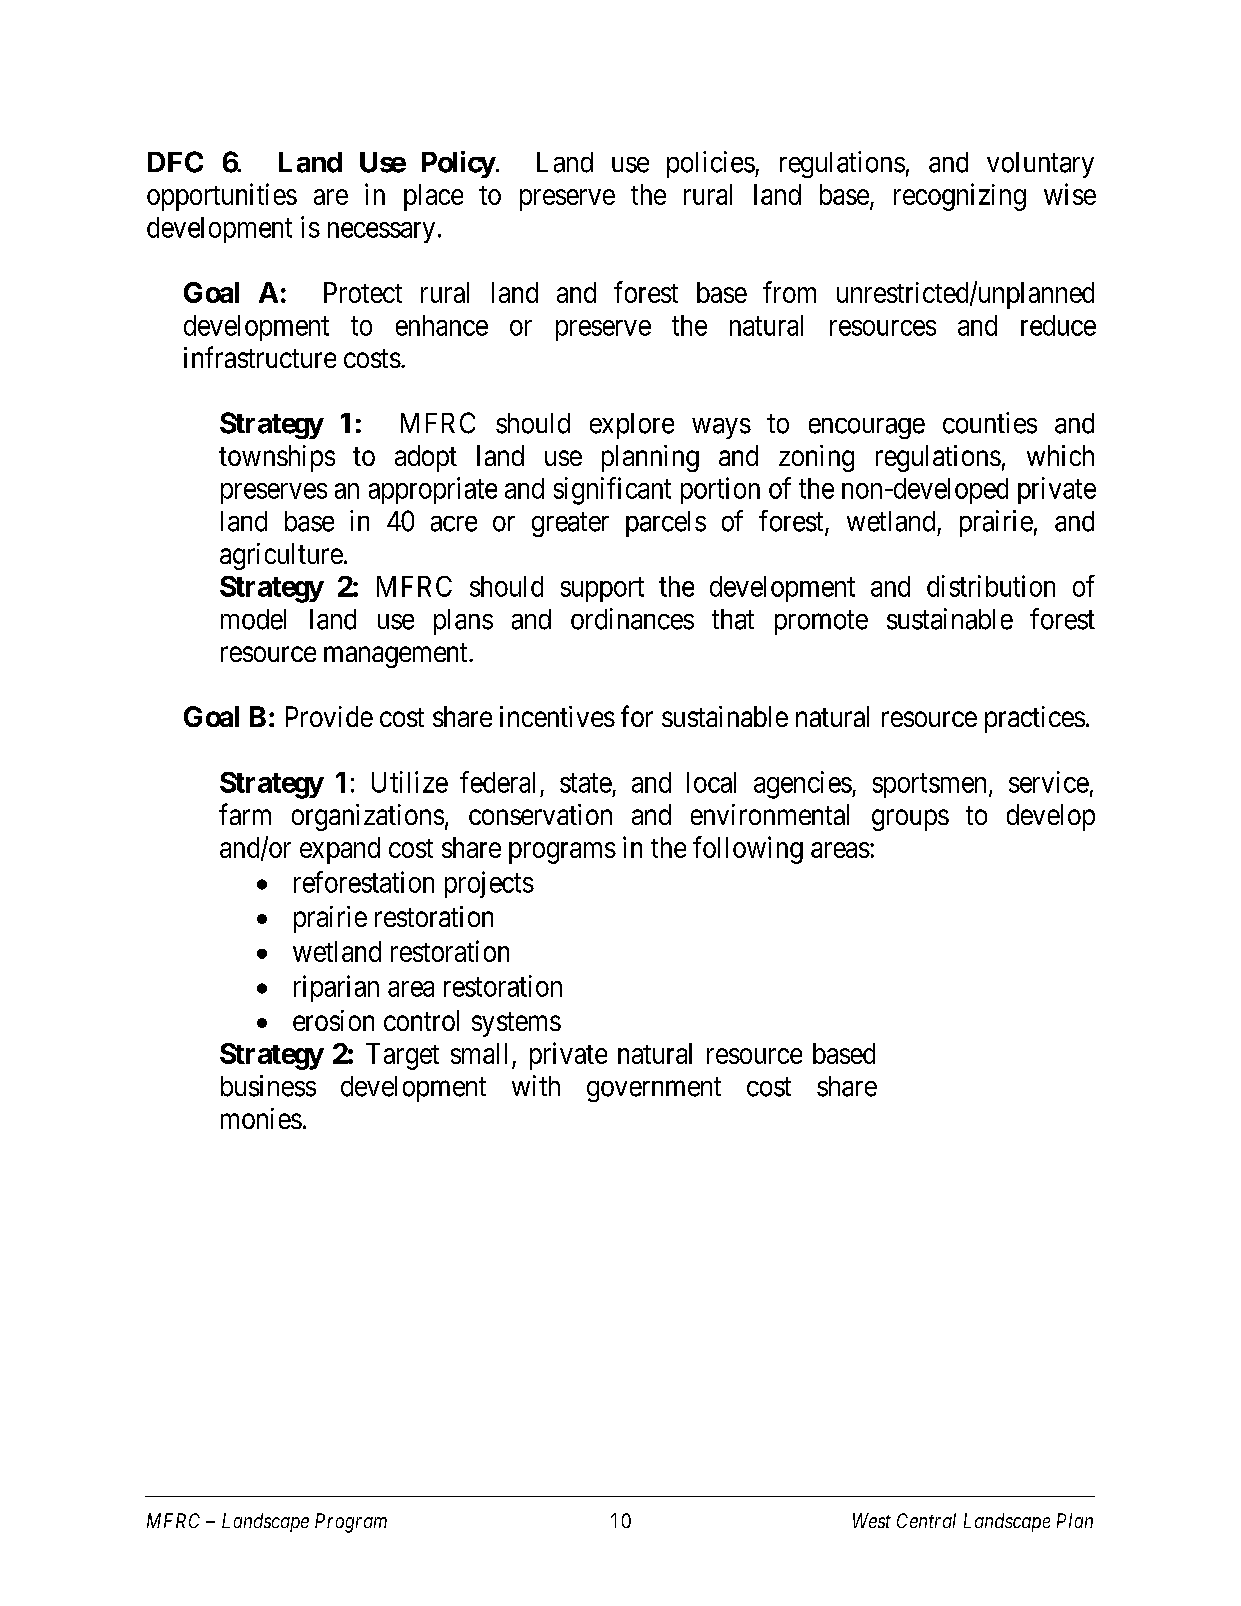 The width and height of the page is (1241, 1606). Describe the element at coordinates (872, 1520) in the page. I see `West` at that location.
